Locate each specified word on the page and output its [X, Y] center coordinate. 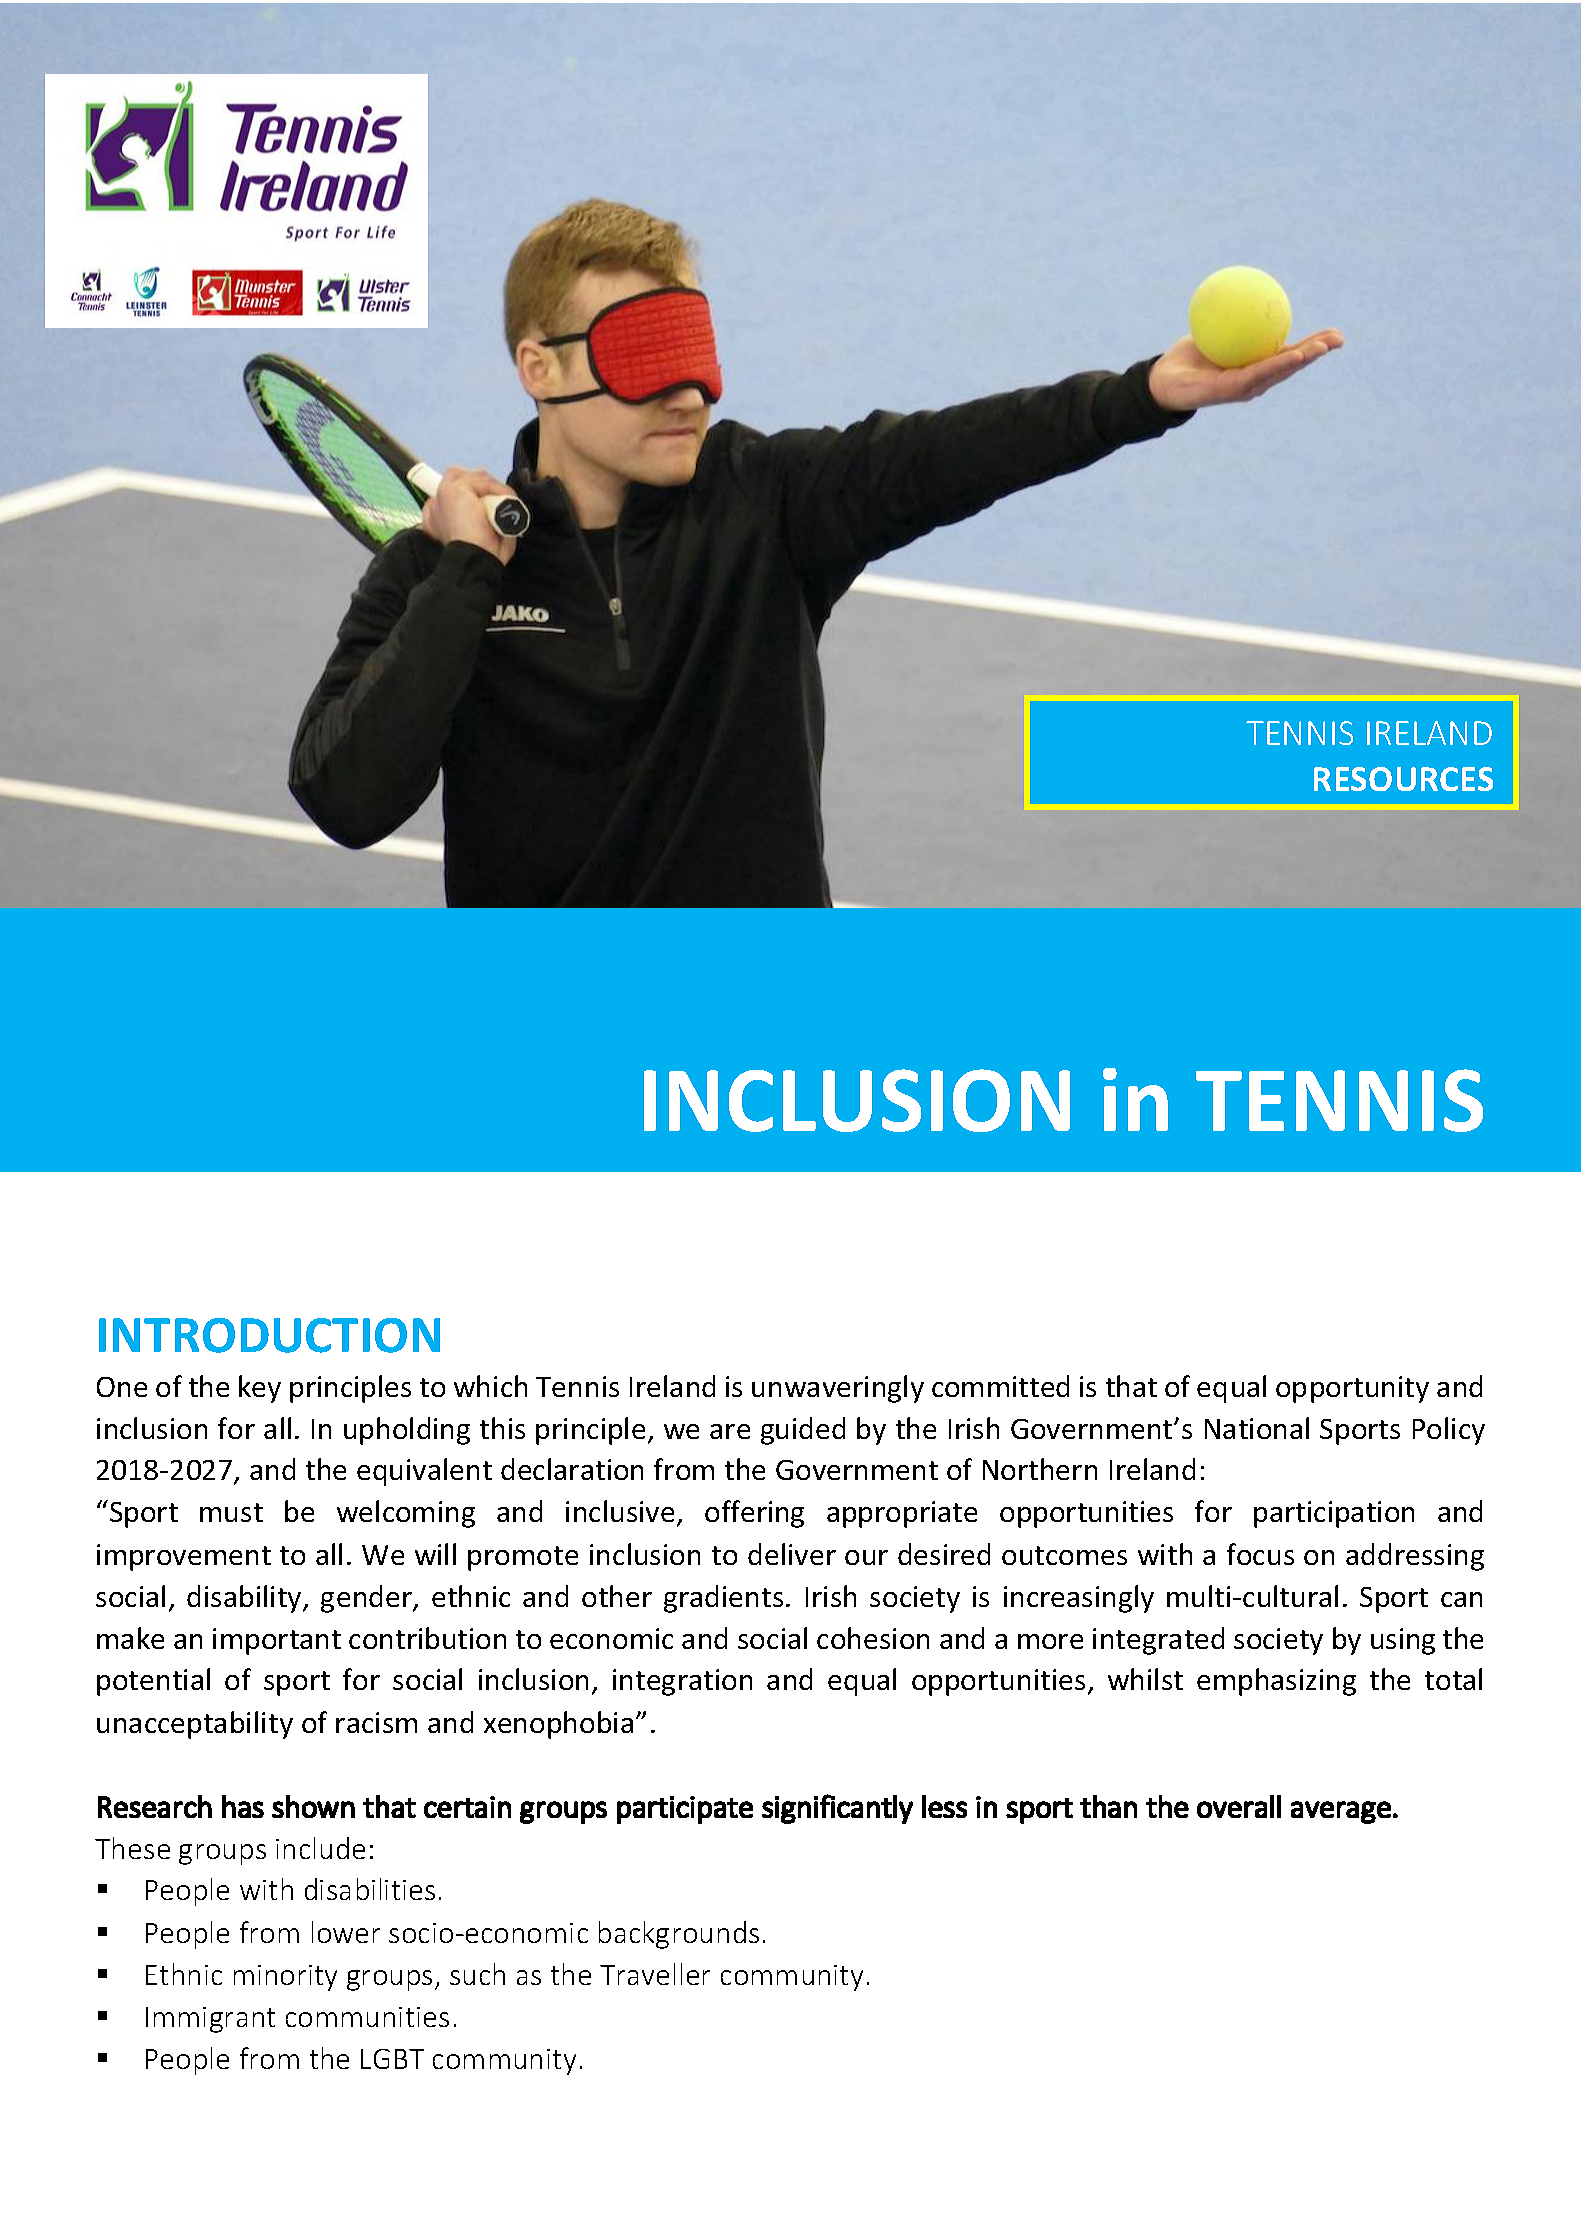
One [122, 1387]
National [1257, 1428]
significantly [837, 1809]
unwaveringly [838, 1389]
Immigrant [210, 2020]
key [260, 1389]
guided [803, 1431]
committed [1000, 1386]
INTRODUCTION [269, 1335]
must [231, 1512]
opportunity [1352, 1389]
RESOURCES [1403, 779]
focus [1260, 1554]
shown [313, 1806]
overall [1239, 1806]
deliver [792, 1554]
